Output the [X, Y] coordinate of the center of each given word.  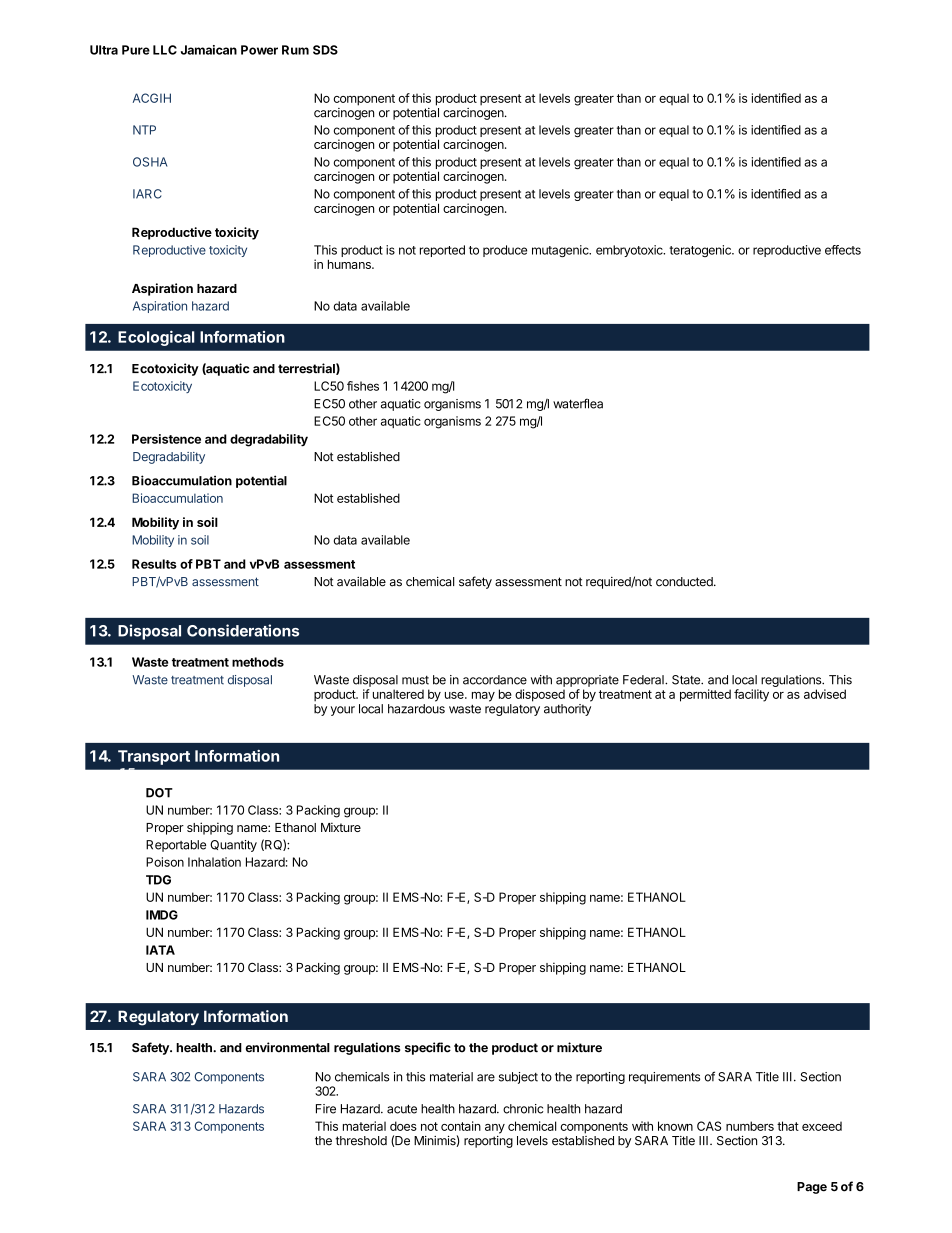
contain [461, 1126]
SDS [325, 50]
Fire [326, 1109]
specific [428, 1048]
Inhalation [214, 862]
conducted [685, 582]
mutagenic [561, 251]
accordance [495, 680]
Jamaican [209, 50]
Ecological [156, 338]
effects [843, 250]
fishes [363, 386]
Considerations [243, 630]
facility [751, 695]
